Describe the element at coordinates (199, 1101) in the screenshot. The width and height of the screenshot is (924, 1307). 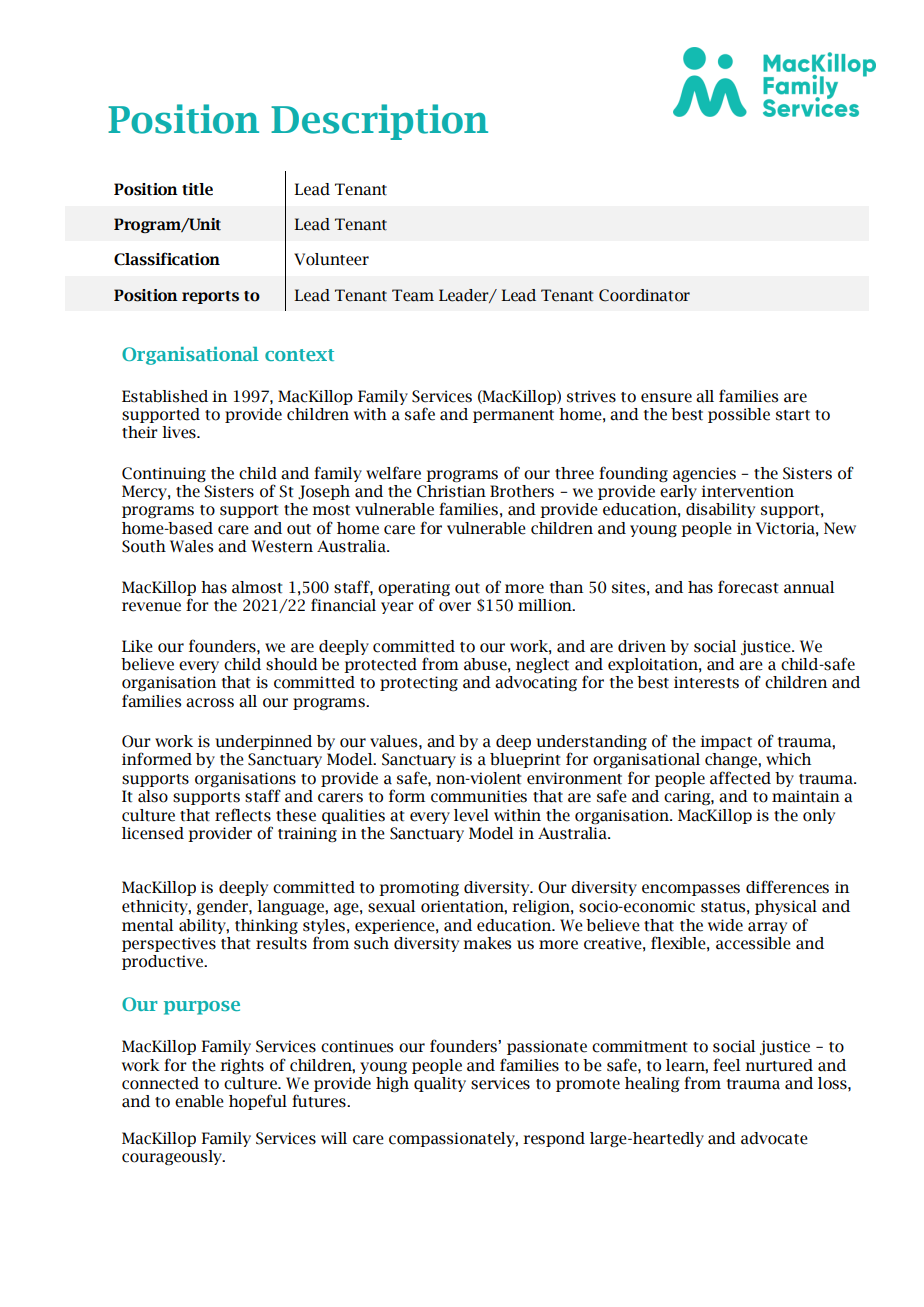
I see `enable` at that location.
